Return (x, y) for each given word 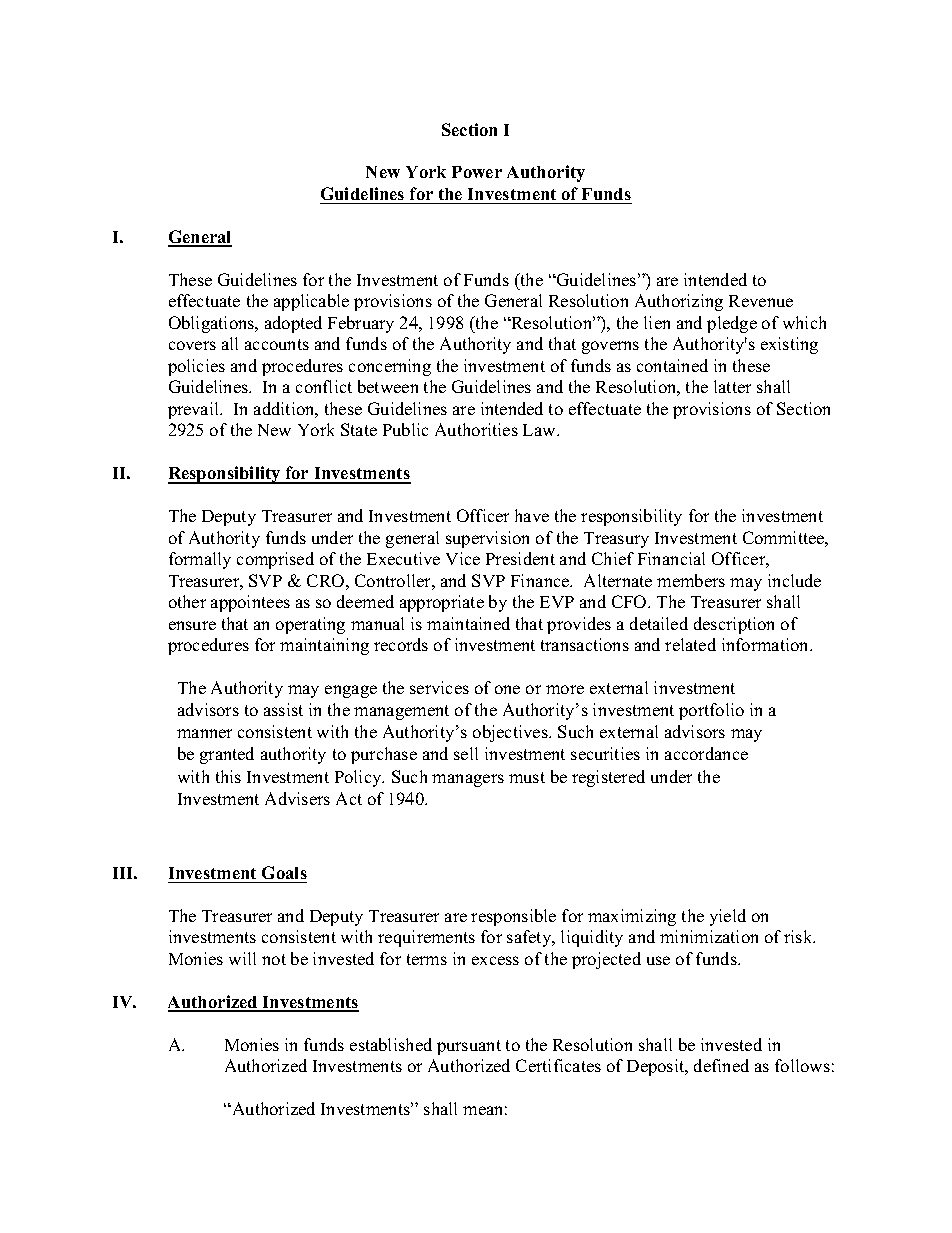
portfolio (711, 711)
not (274, 959)
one (507, 689)
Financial (671, 558)
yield (728, 917)
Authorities (476, 429)
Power (477, 172)
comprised (275, 560)
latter (732, 386)
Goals (284, 872)
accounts (277, 344)
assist (283, 709)
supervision (487, 539)
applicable (311, 302)
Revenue (761, 301)
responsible (513, 917)
